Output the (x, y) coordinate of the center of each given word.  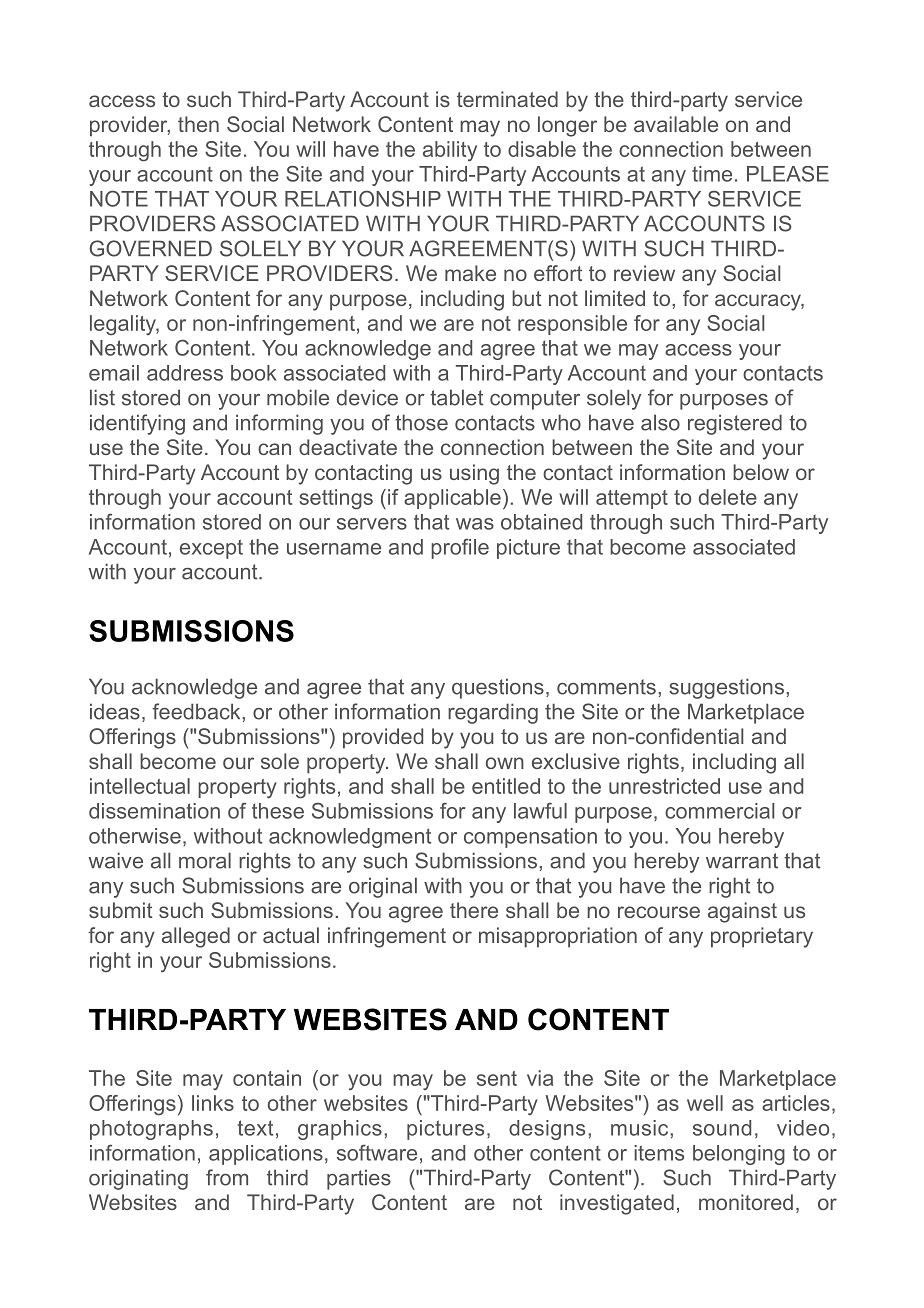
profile (460, 548)
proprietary (762, 937)
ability (450, 151)
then (198, 124)
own (505, 763)
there (474, 910)
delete (728, 497)
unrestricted (664, 786)
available (676, 124)
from (227, 1177)
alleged (196, 937)
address (185, 373)
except (211, 549)
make (470, 273)
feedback (197, 711)
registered (735, 424)
